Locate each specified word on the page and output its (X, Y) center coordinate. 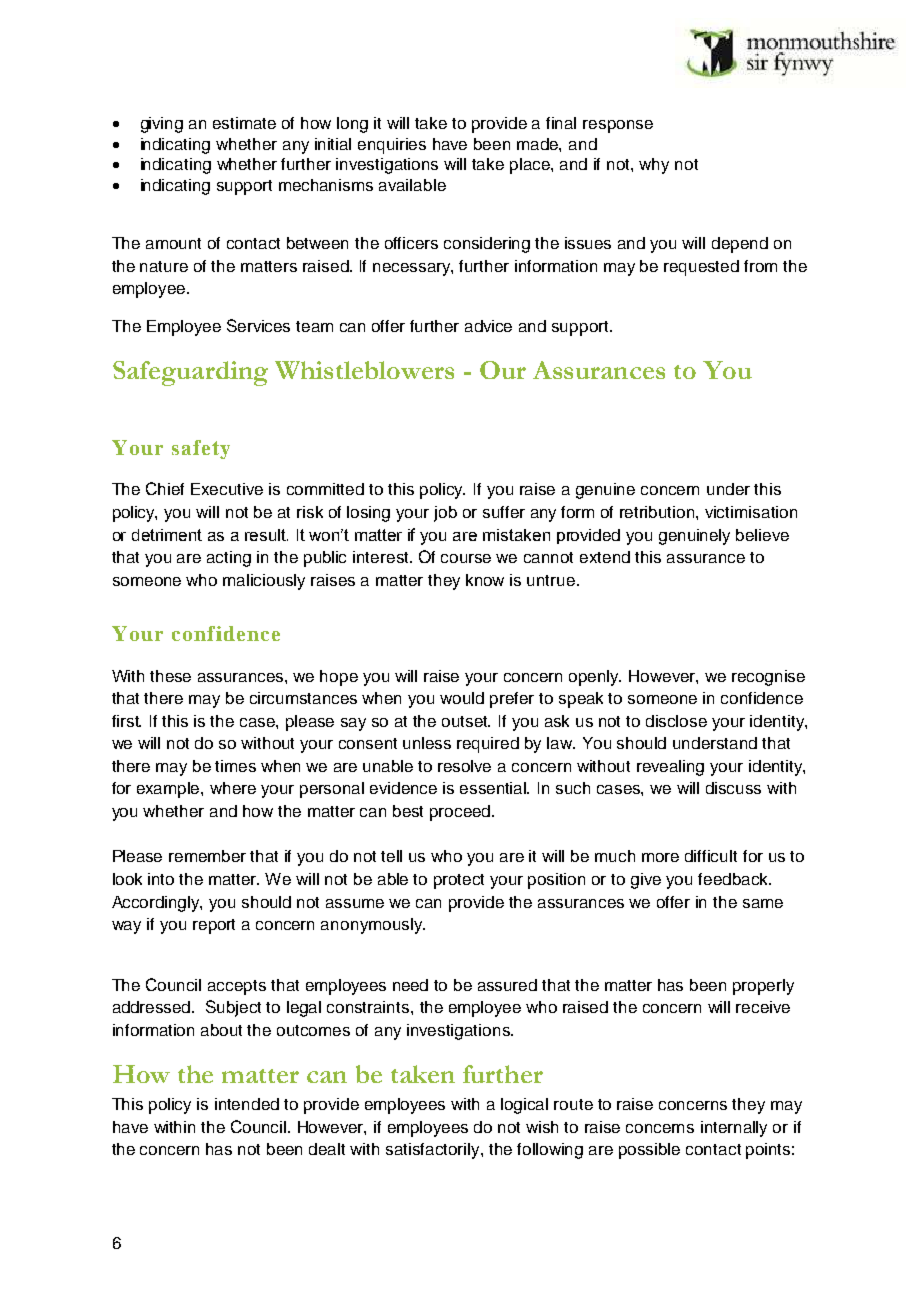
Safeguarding (190, 373)
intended (247, 1104)
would (462, 698)
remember (207, 856)
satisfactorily (434, 1151)
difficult (711, 856)
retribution (658, 512)
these (170, 676)
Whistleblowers (364, 370)
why (654, 166)
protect (459, 881)
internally (734, 1129)
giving (162, 125)
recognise (768, 678)
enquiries (392, 146)
